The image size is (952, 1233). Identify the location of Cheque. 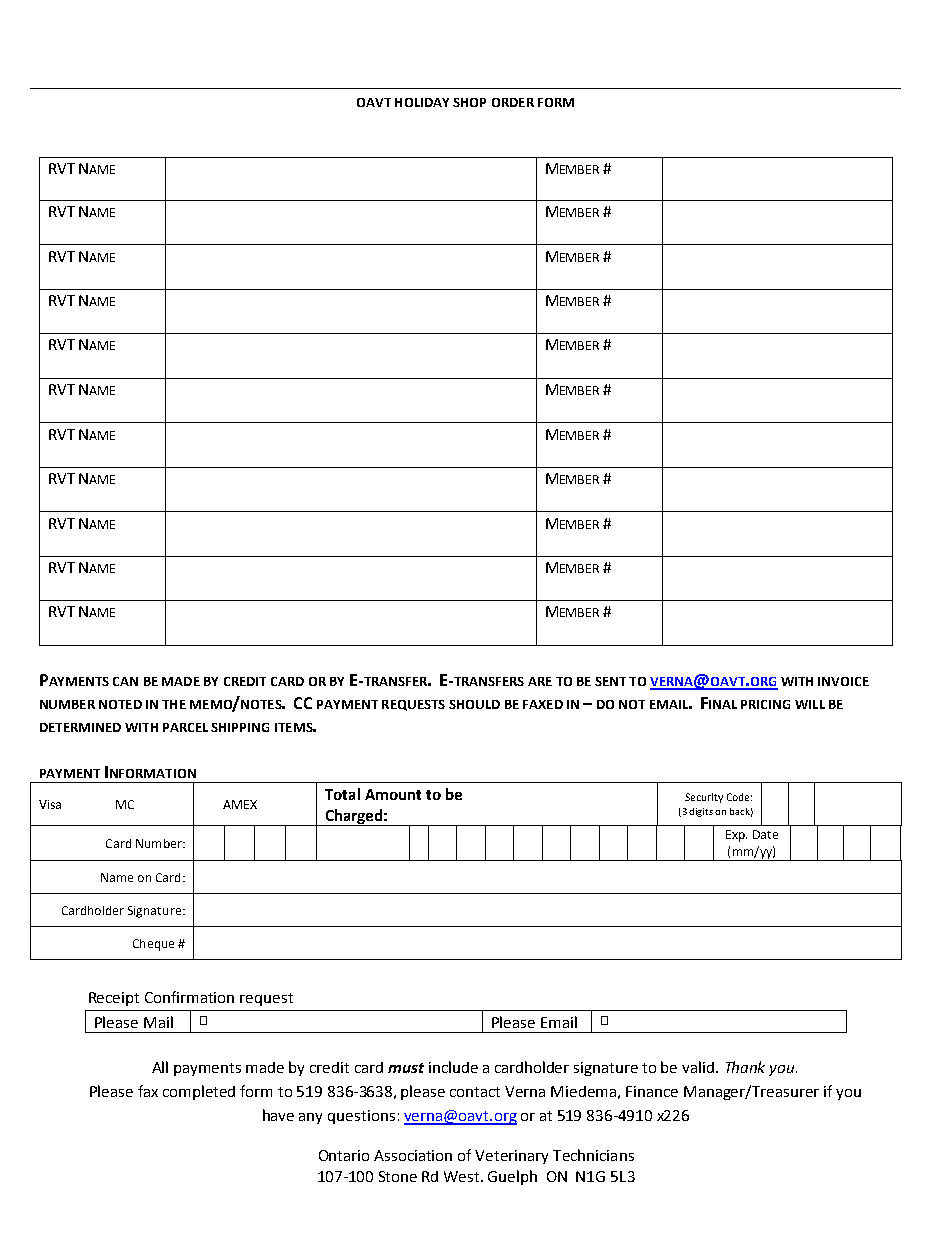
(153, 945).
